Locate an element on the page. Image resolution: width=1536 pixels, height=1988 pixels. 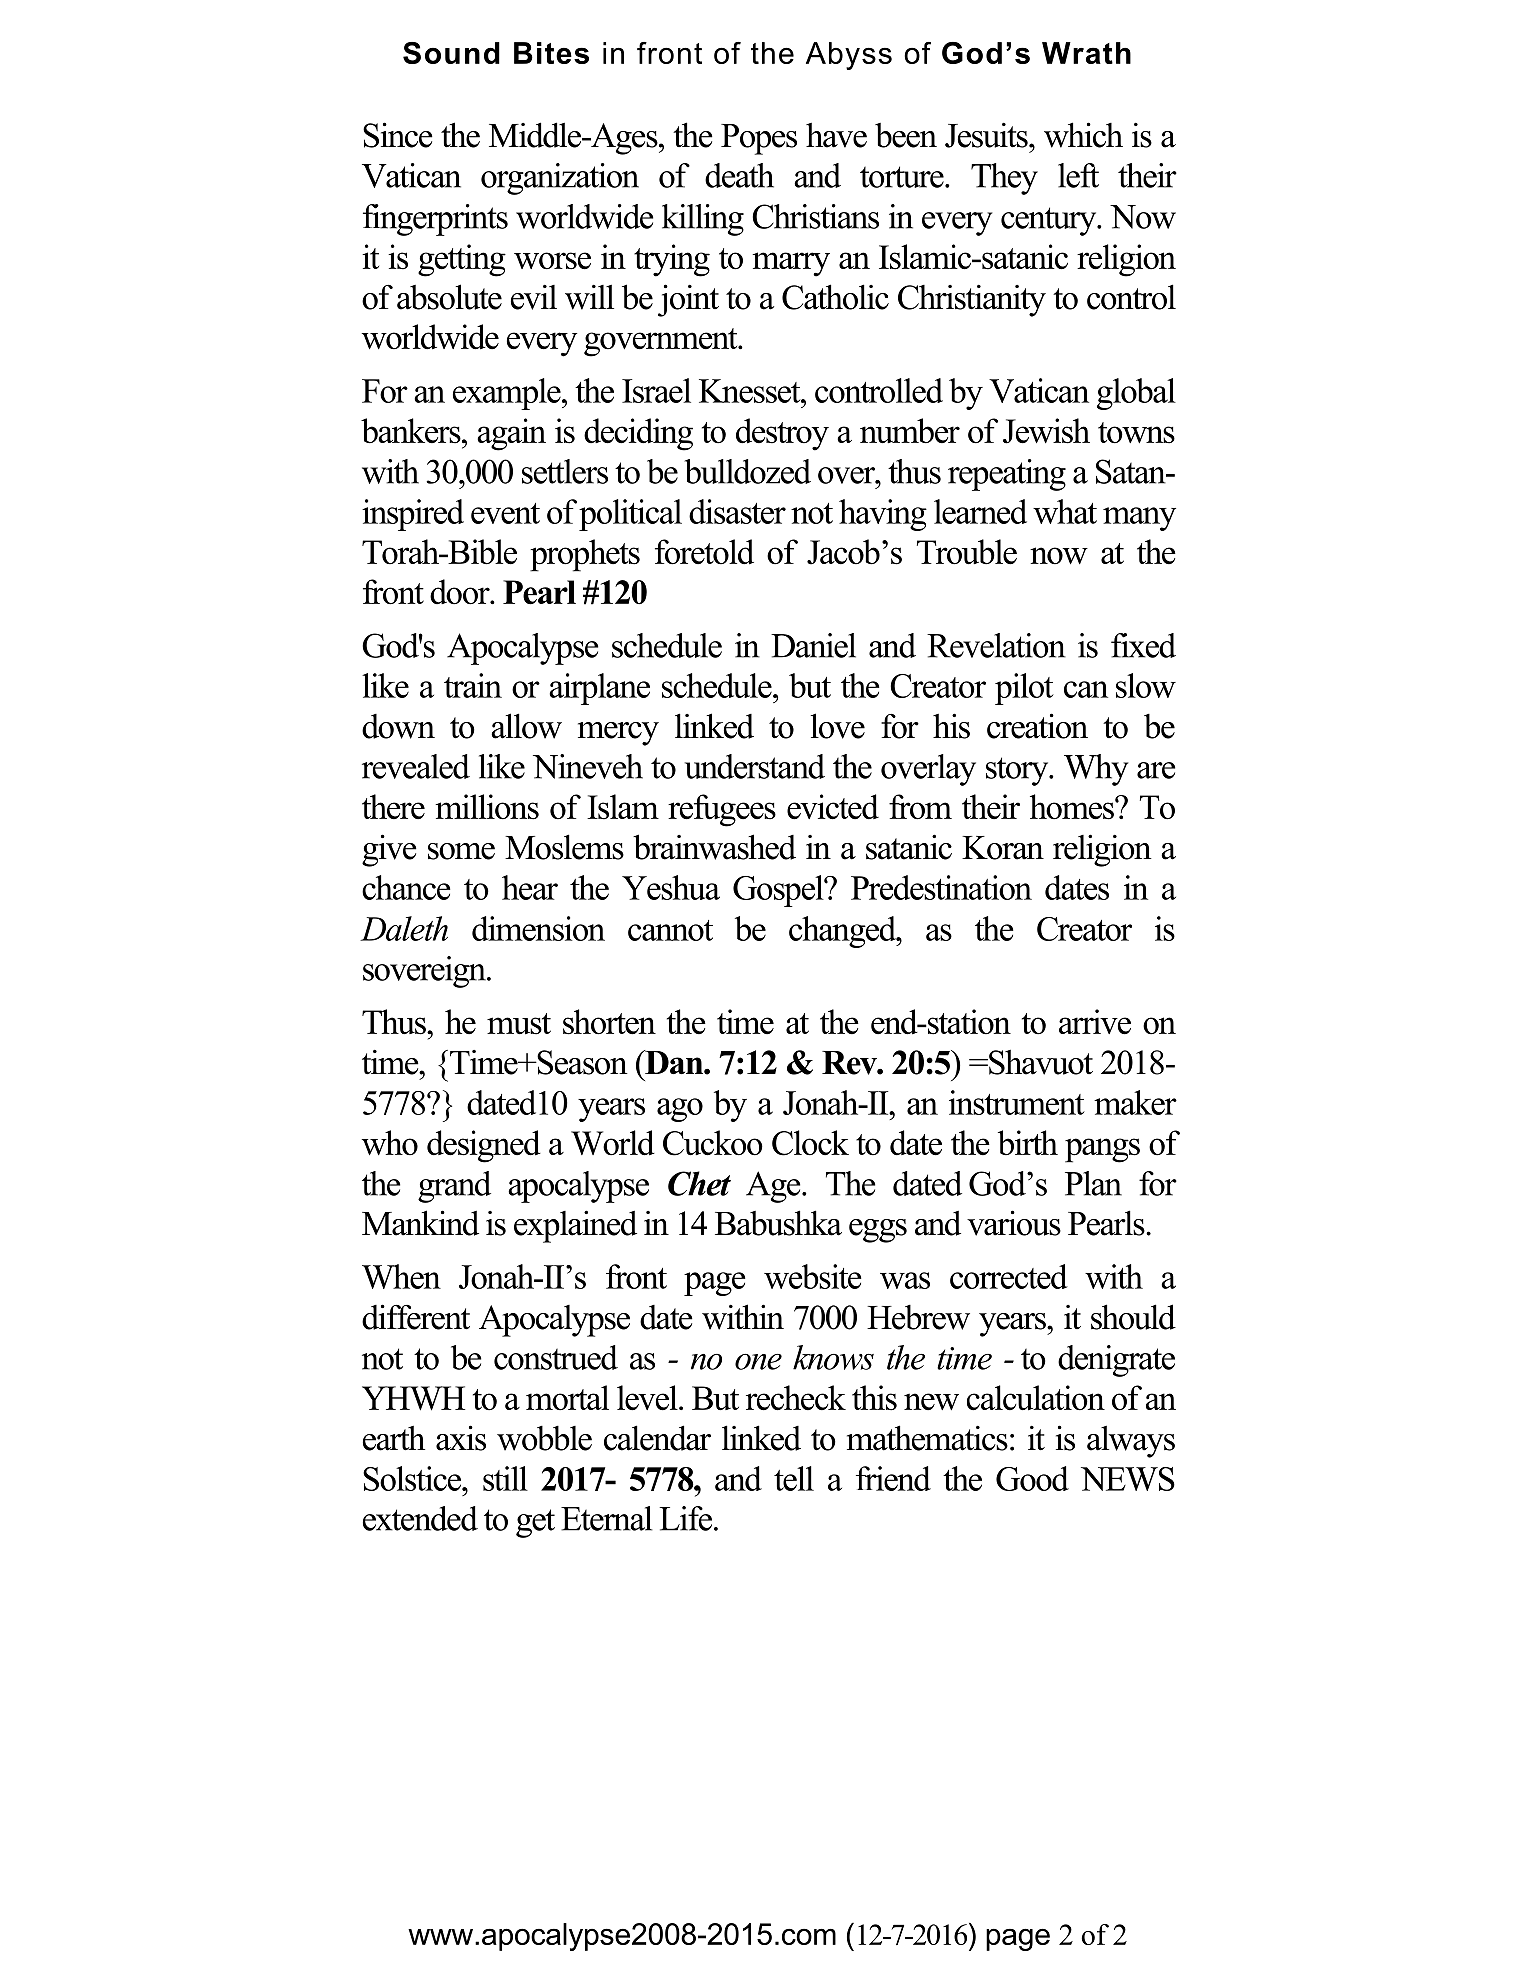
tell is located at coordinates (794, 1478).
